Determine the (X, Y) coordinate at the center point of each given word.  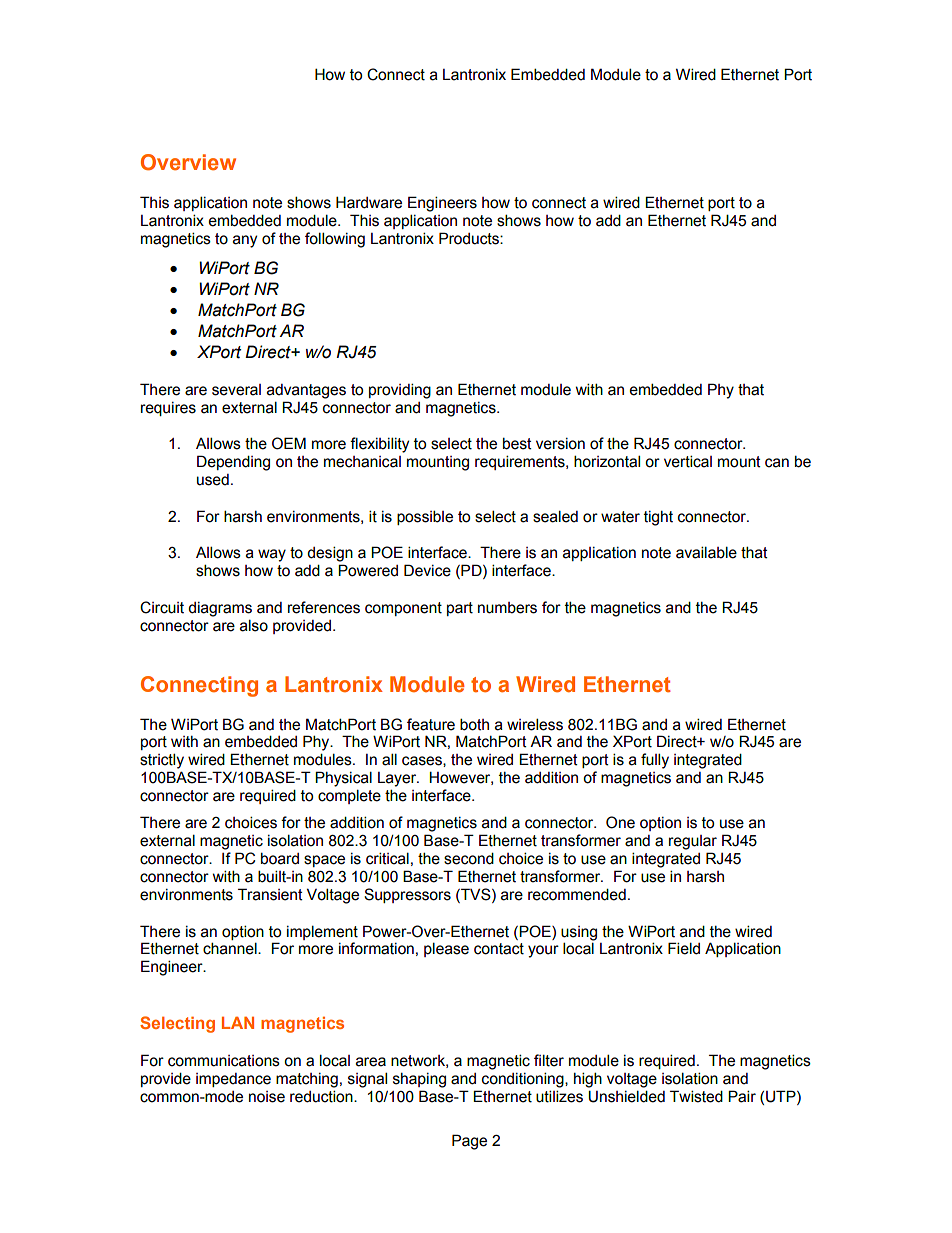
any (245, 241)
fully (655, 761)
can (777, 463)
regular (693, 842)
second (469, 858)
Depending (233, 463)
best (517, 443)
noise (267, 1097)
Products (470, 238)
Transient (270, 894)
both (474, 724)
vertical (688, 461)
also (254, 625)
